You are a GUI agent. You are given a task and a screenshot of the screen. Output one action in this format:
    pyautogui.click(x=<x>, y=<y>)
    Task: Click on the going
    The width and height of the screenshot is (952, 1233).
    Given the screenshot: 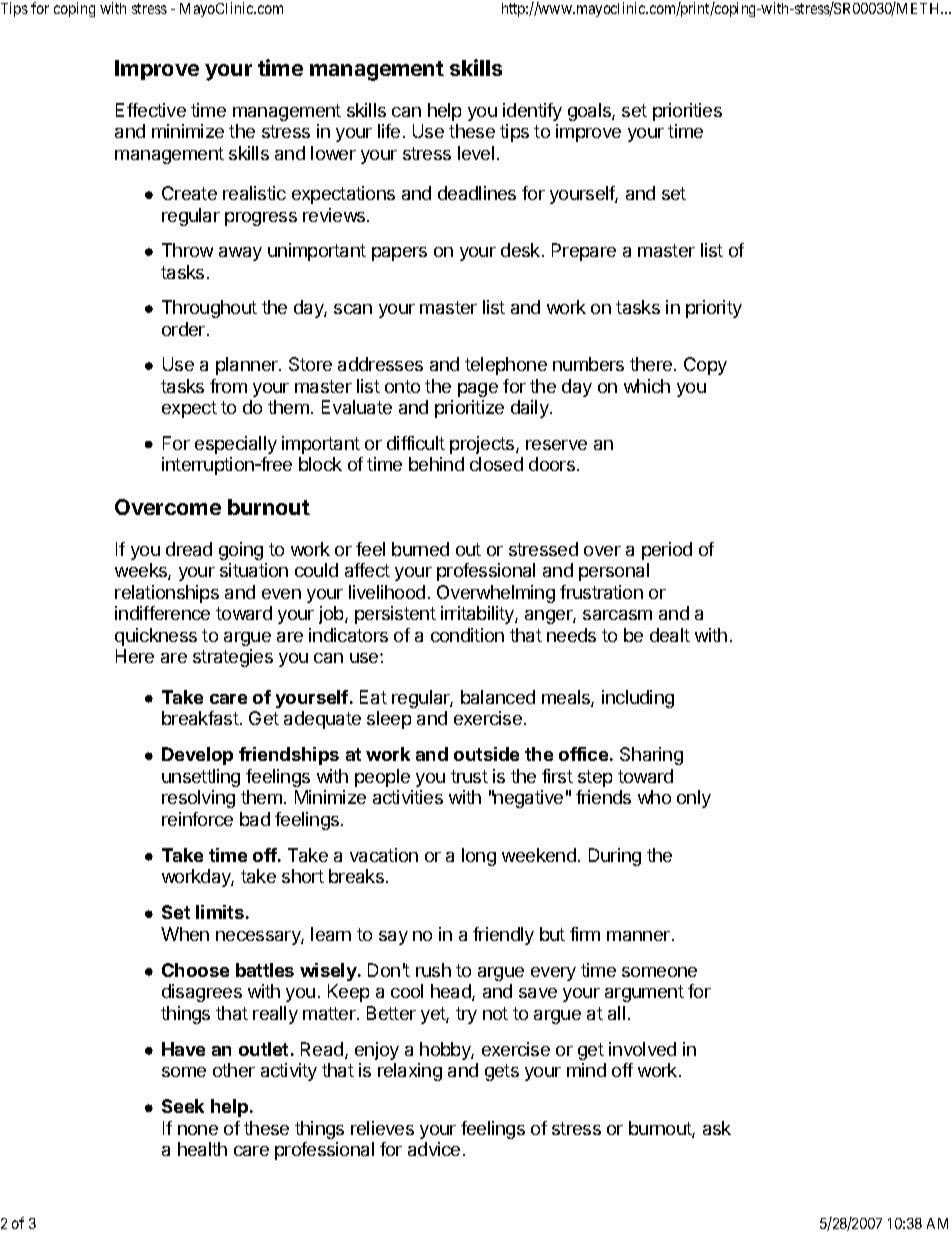 What is the action you would take?
    pyautogui.click(x=241, y=551)
